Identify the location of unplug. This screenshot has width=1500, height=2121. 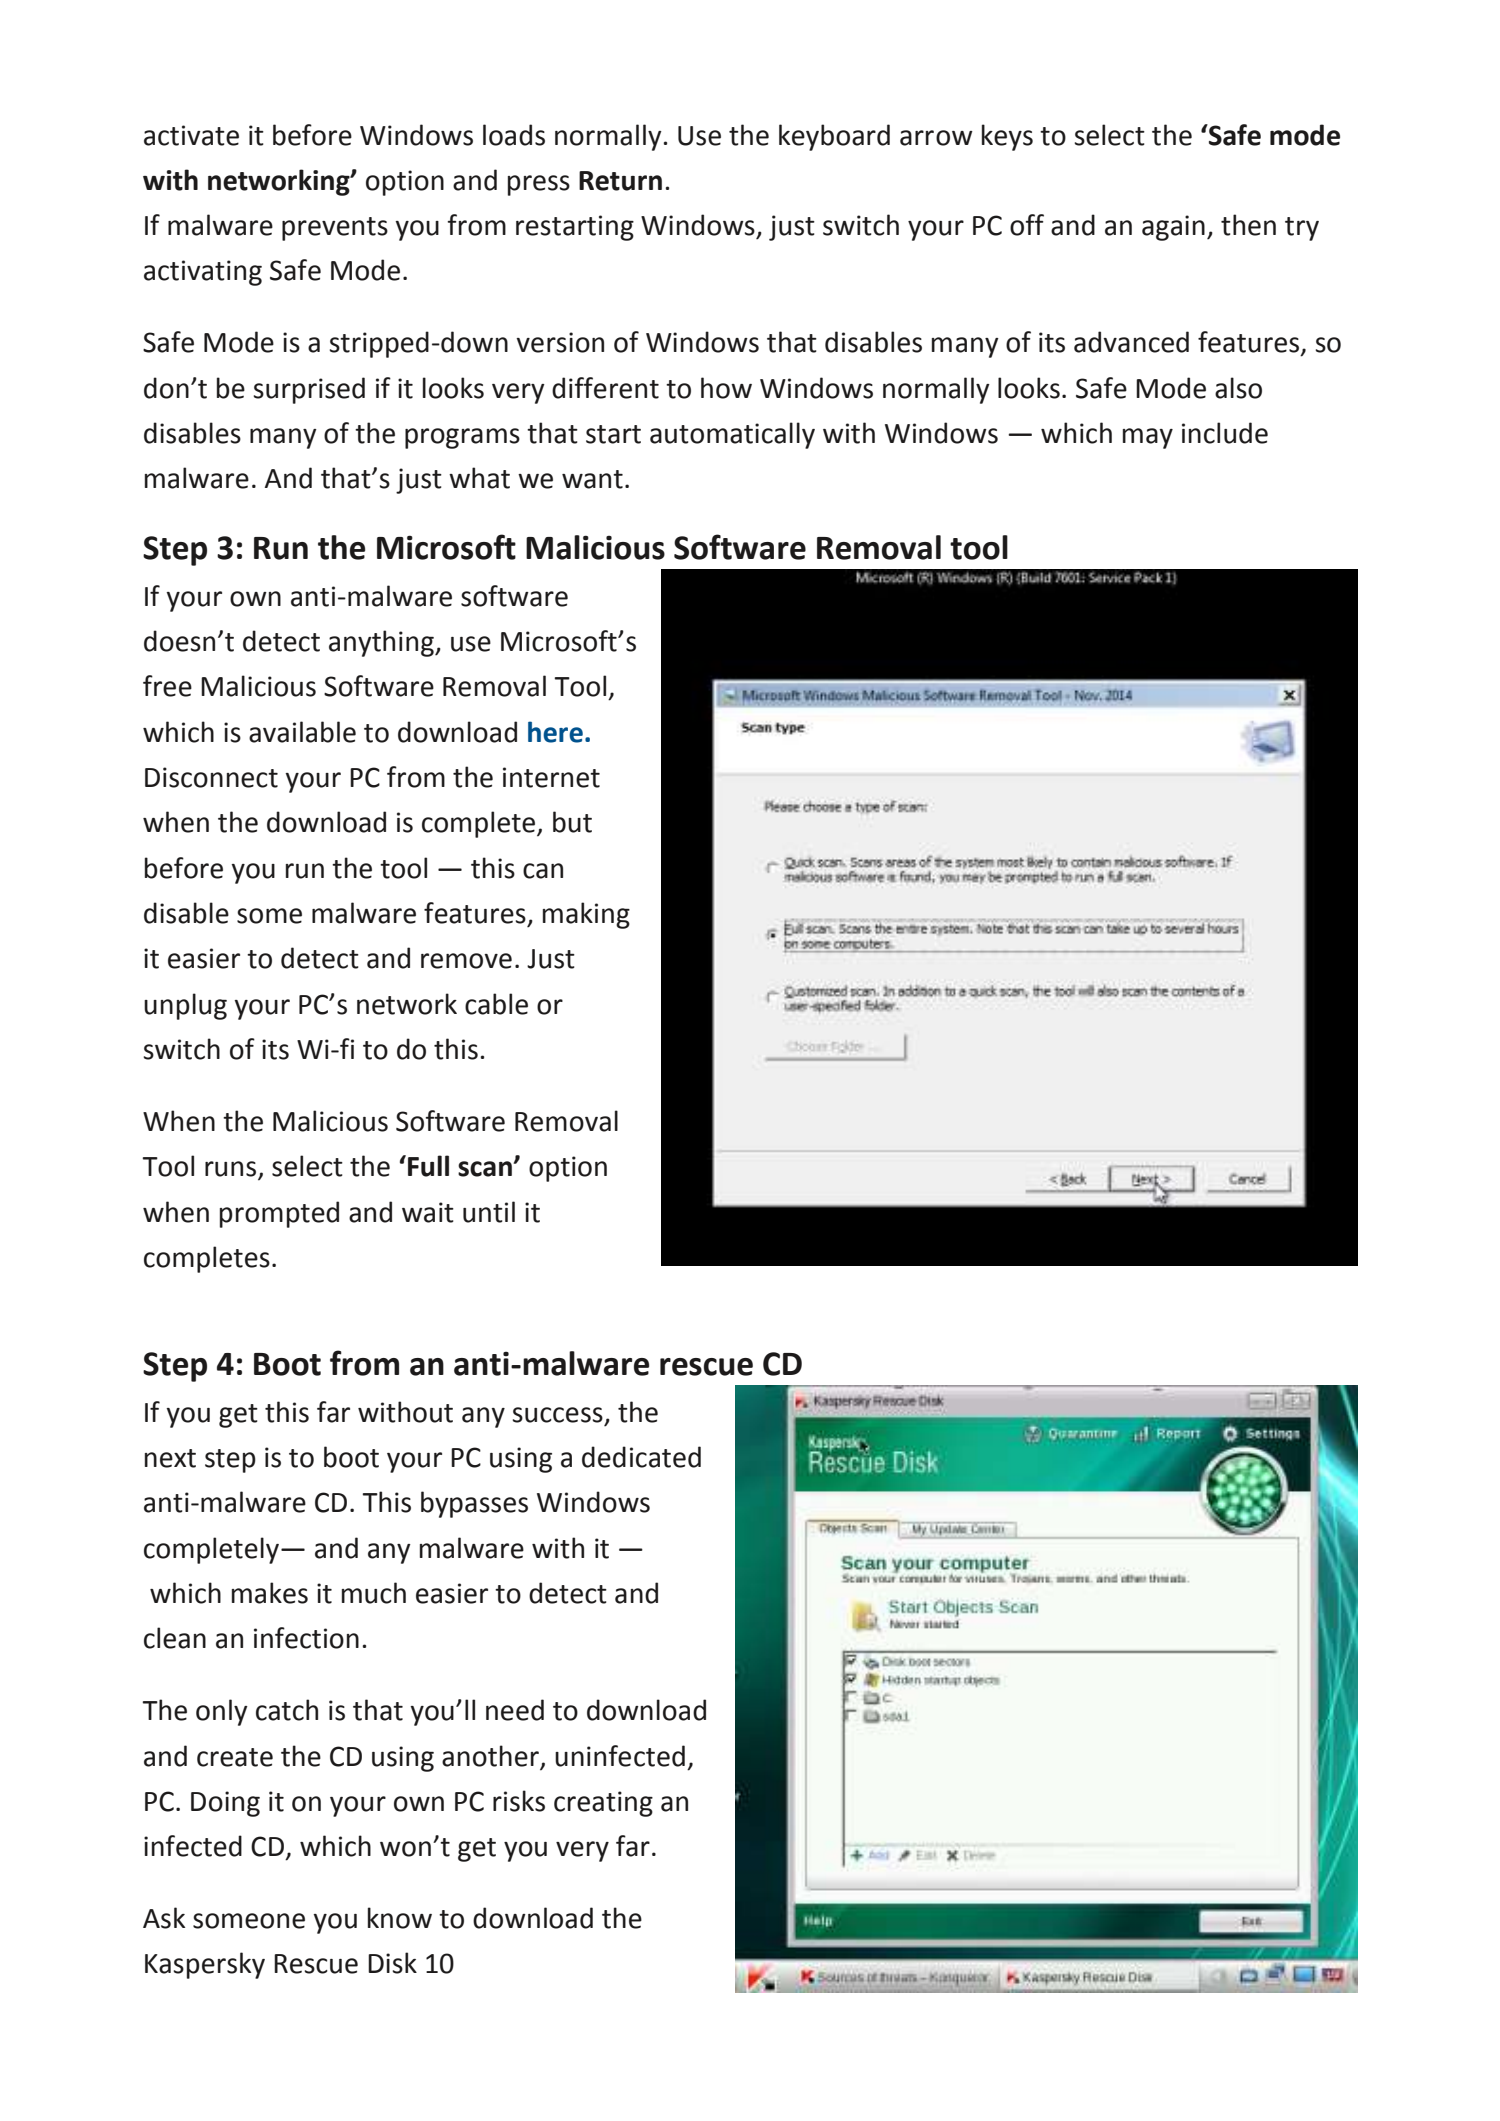
(185, 1006).
